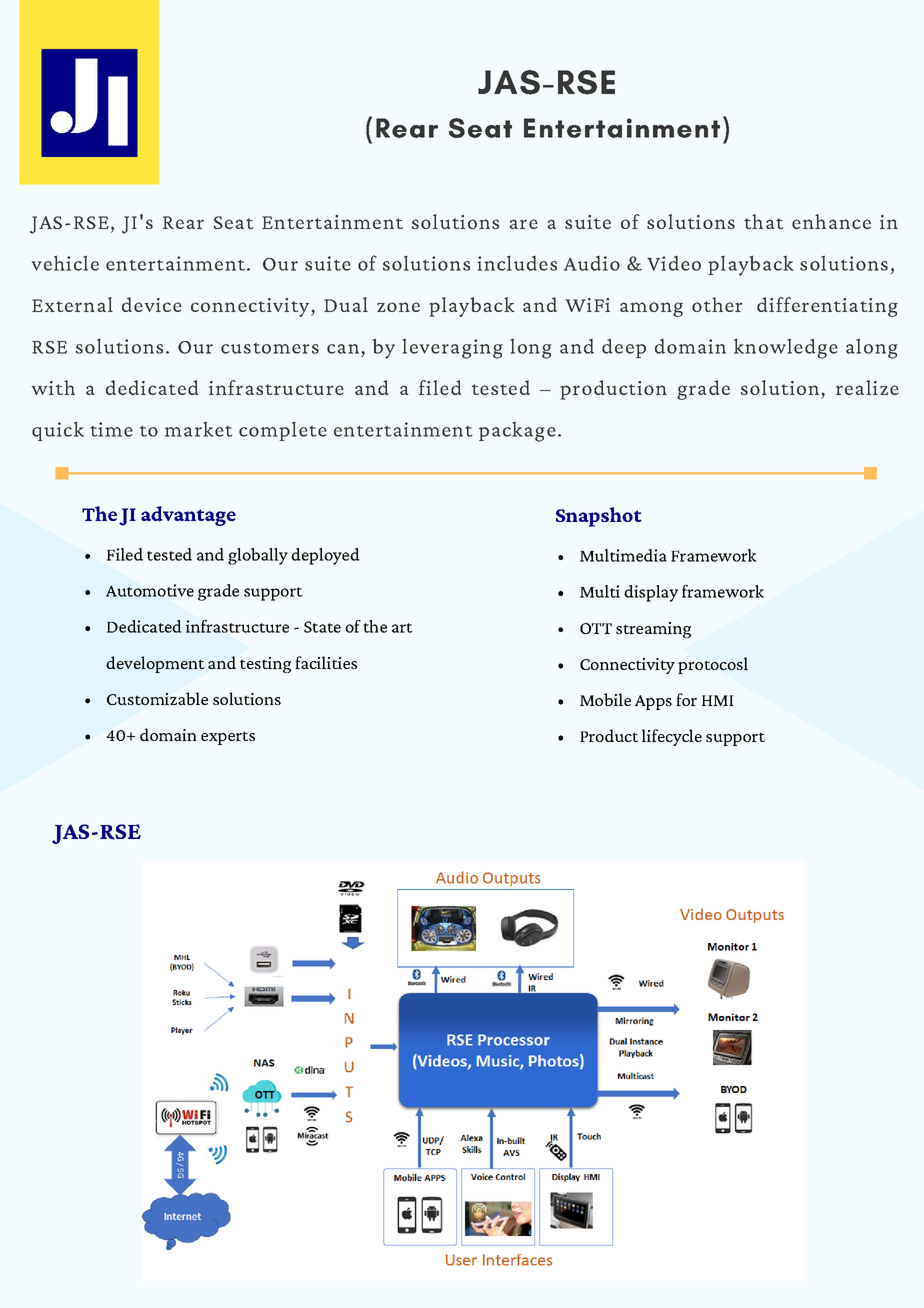 This screenshot has width=924, height=1308. What do you see at coordinates (157, 698) in the screenshot?
I see `Customizable` at bounding box center [157, 698].
